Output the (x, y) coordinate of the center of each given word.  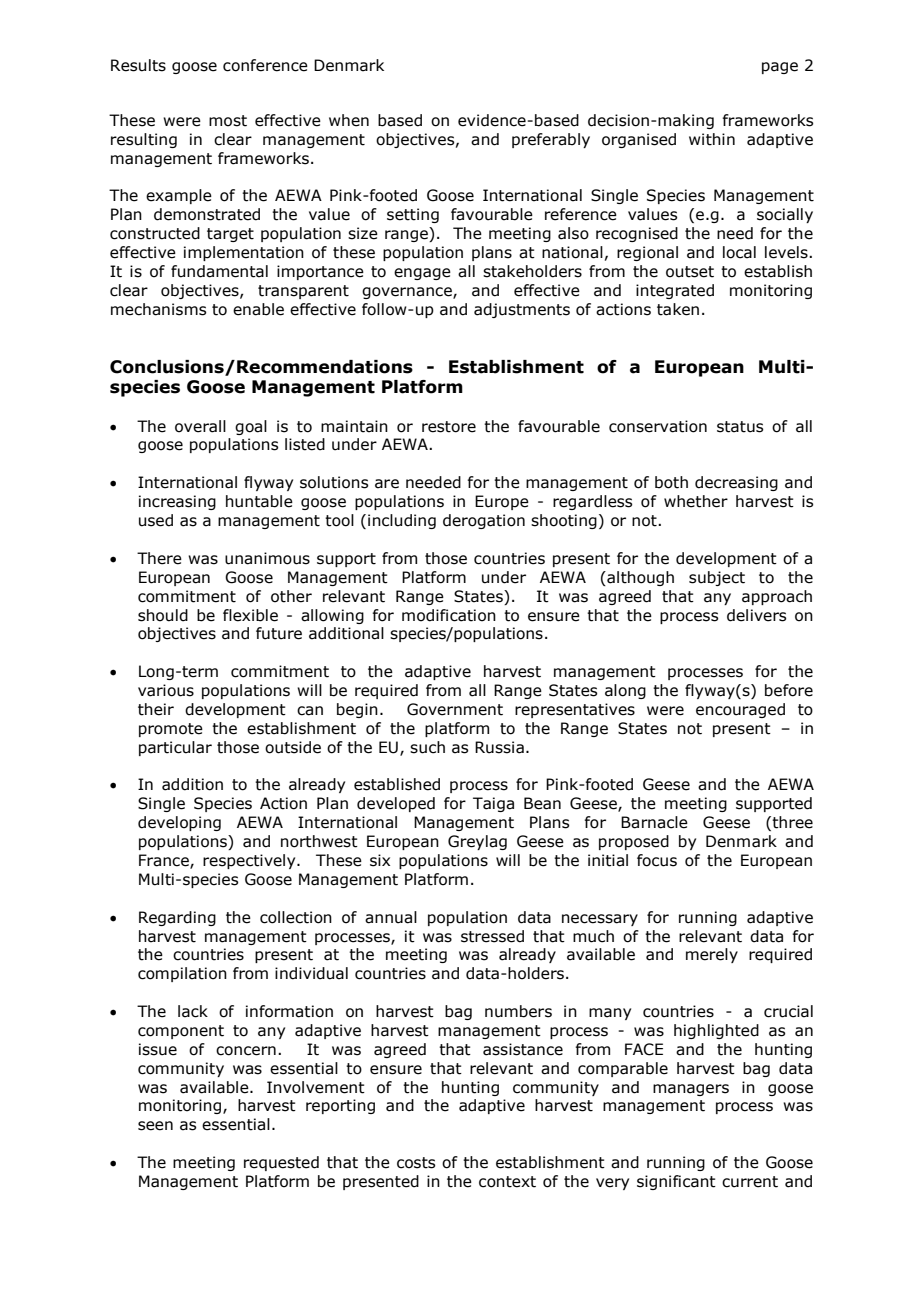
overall (200, 426)
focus (657, 860)
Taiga (493, 804)
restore (449, 427)
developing (179, 823)
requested (281, 1163)
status (740, 427)
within (712, 139)
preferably (551, 140)
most (228, 121)
